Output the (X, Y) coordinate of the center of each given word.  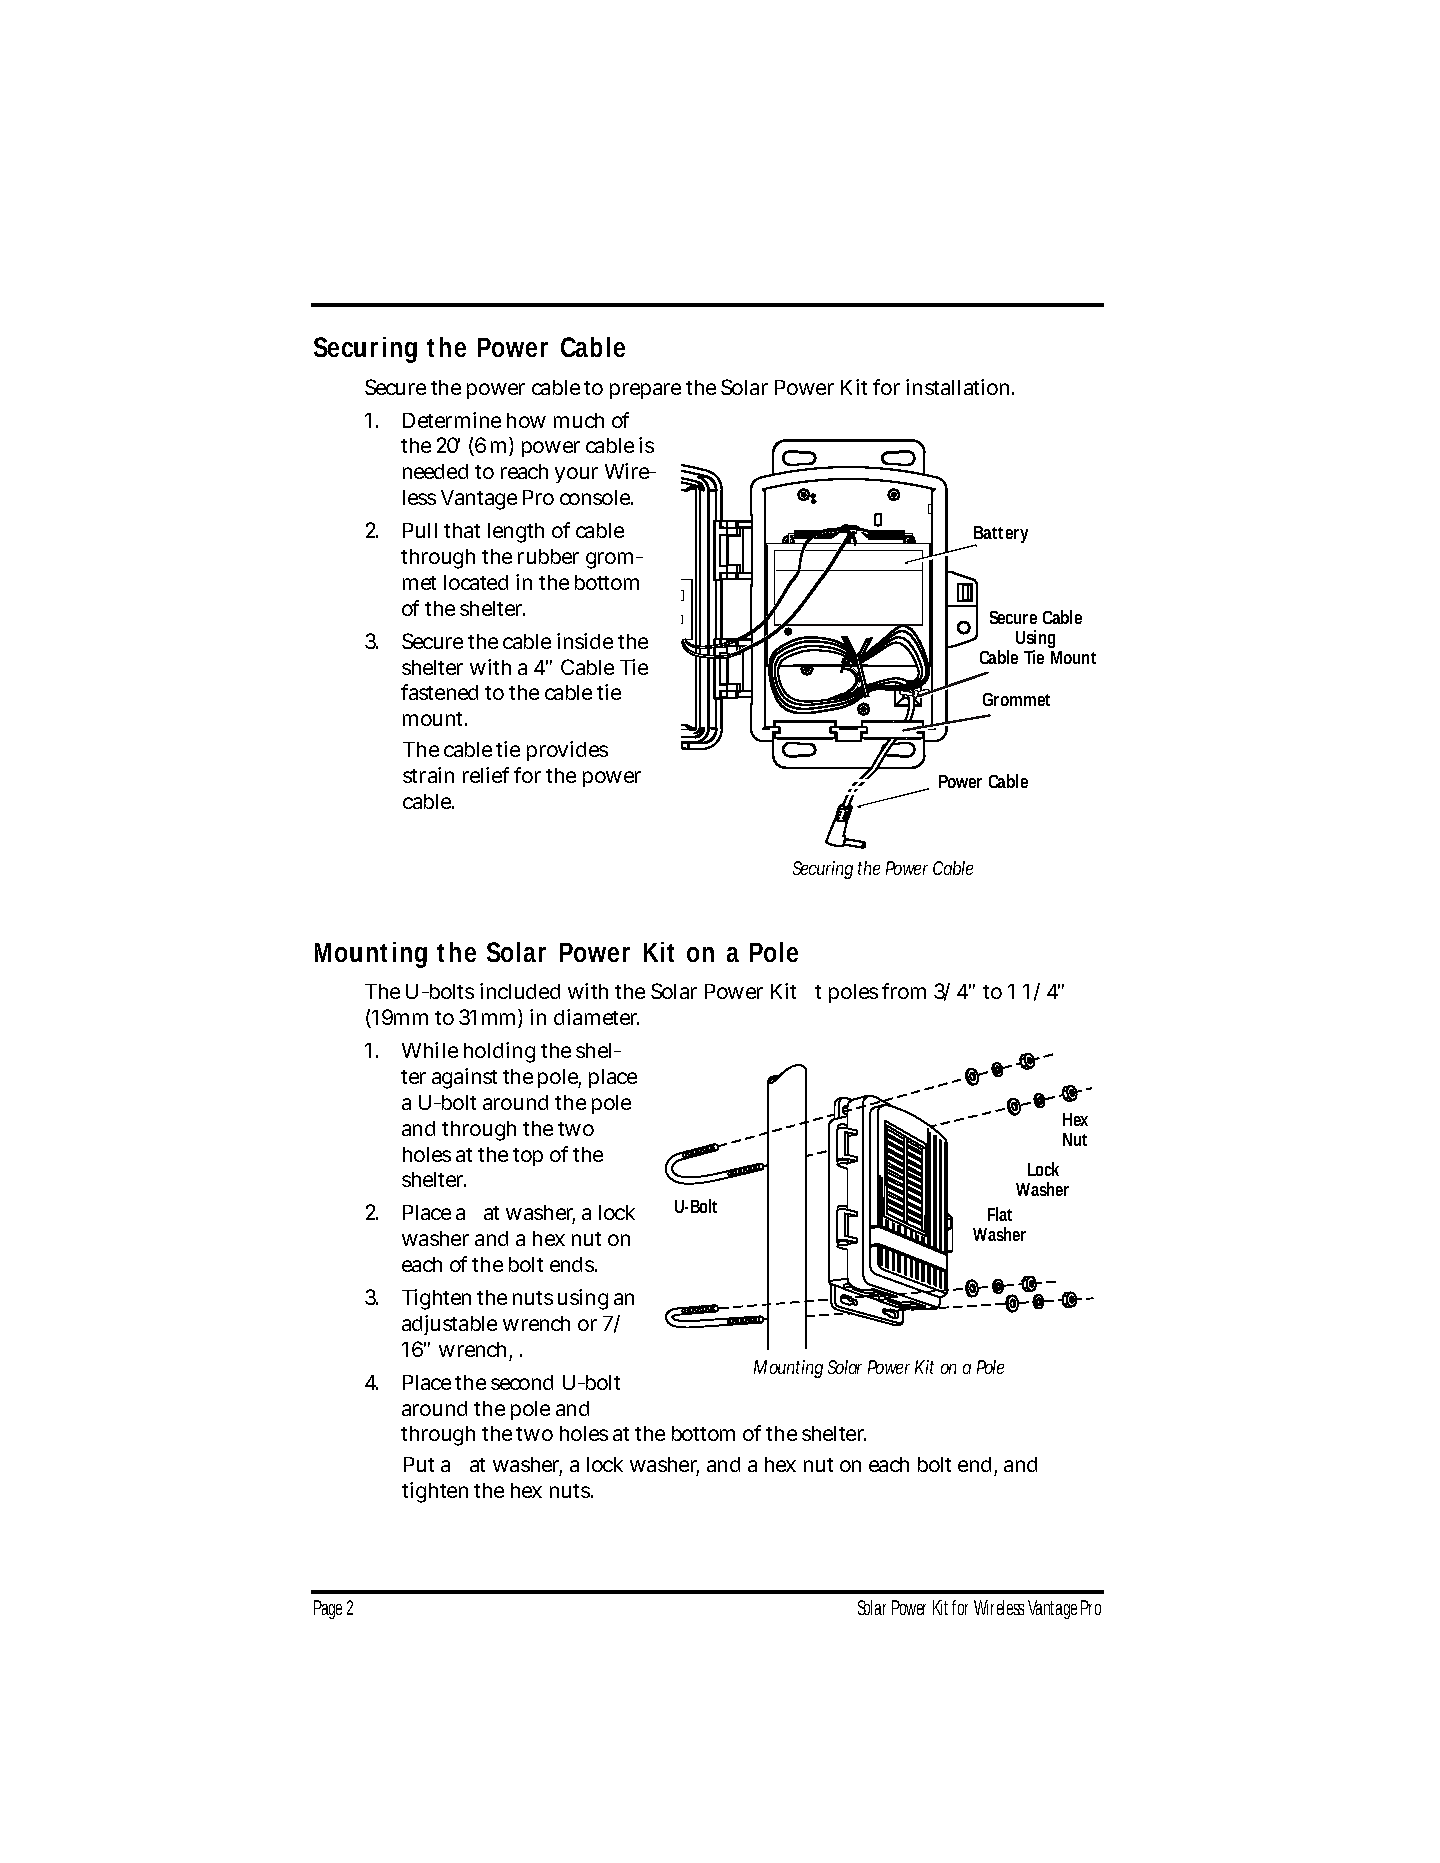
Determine (452, 420)
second (522, 1382)
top (528, 1157)
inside (585, 641)
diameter (596, 1017)
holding (499, 1052)
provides (567, 751)
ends (573, 1264)
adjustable (449, 1325)
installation (960, 387)
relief (486, 775)
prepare (645, 391)
